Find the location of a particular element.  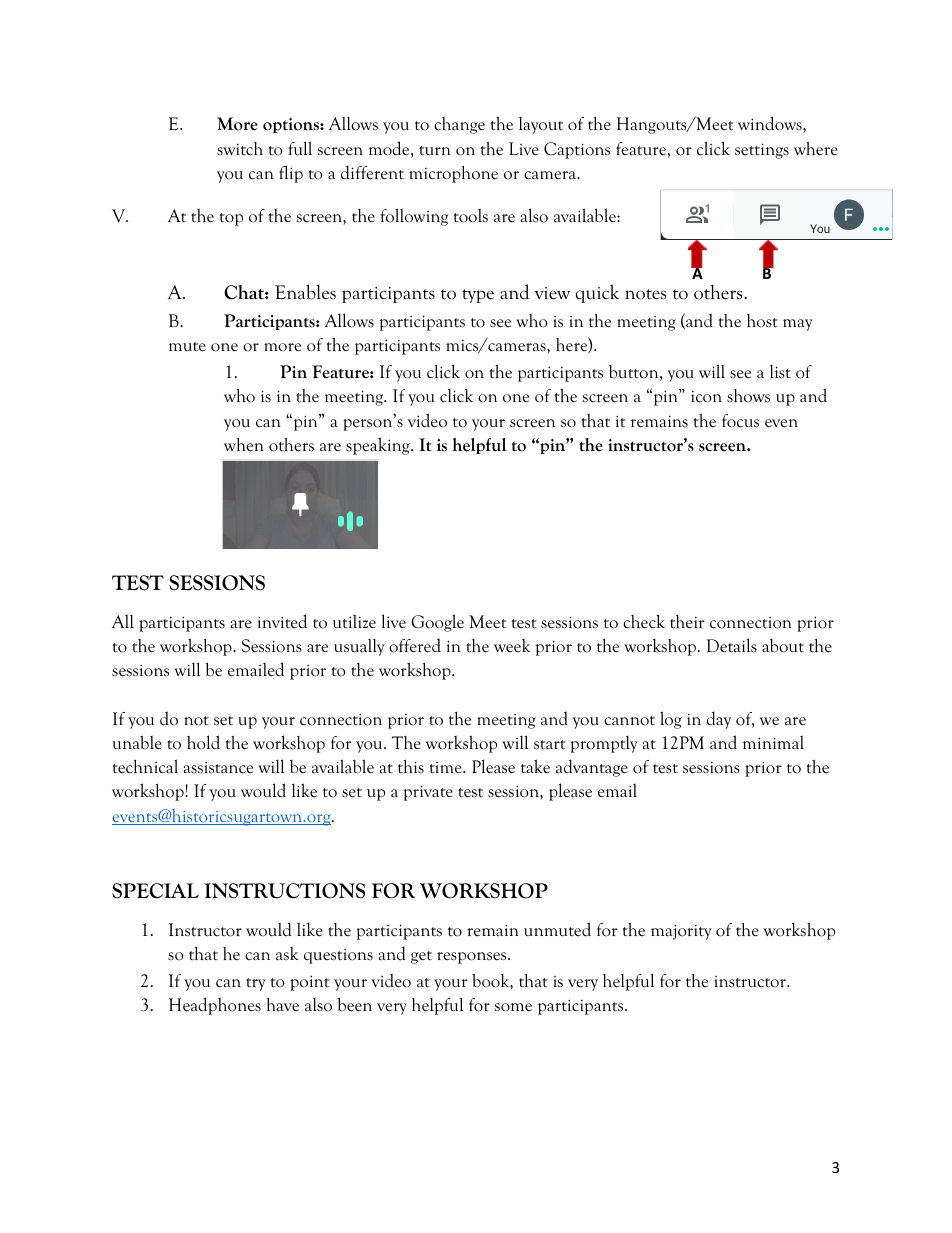

turn is located at coordinates (435, 151).
